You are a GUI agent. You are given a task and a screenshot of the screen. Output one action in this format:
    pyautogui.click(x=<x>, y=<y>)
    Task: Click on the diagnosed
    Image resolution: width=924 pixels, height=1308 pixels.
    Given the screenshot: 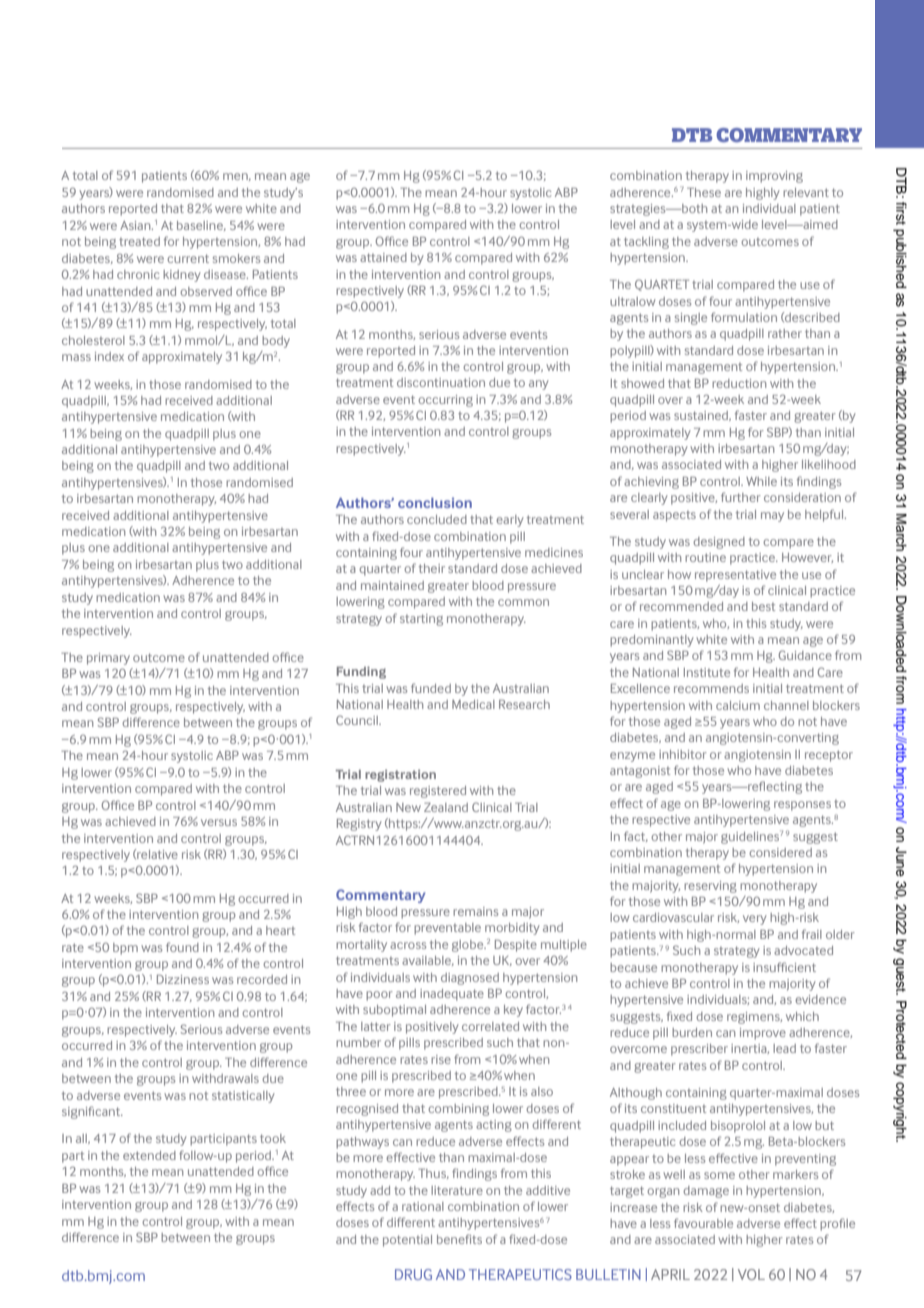 What is the action you would take?
    pyautogui.click(x=470, y=979)
